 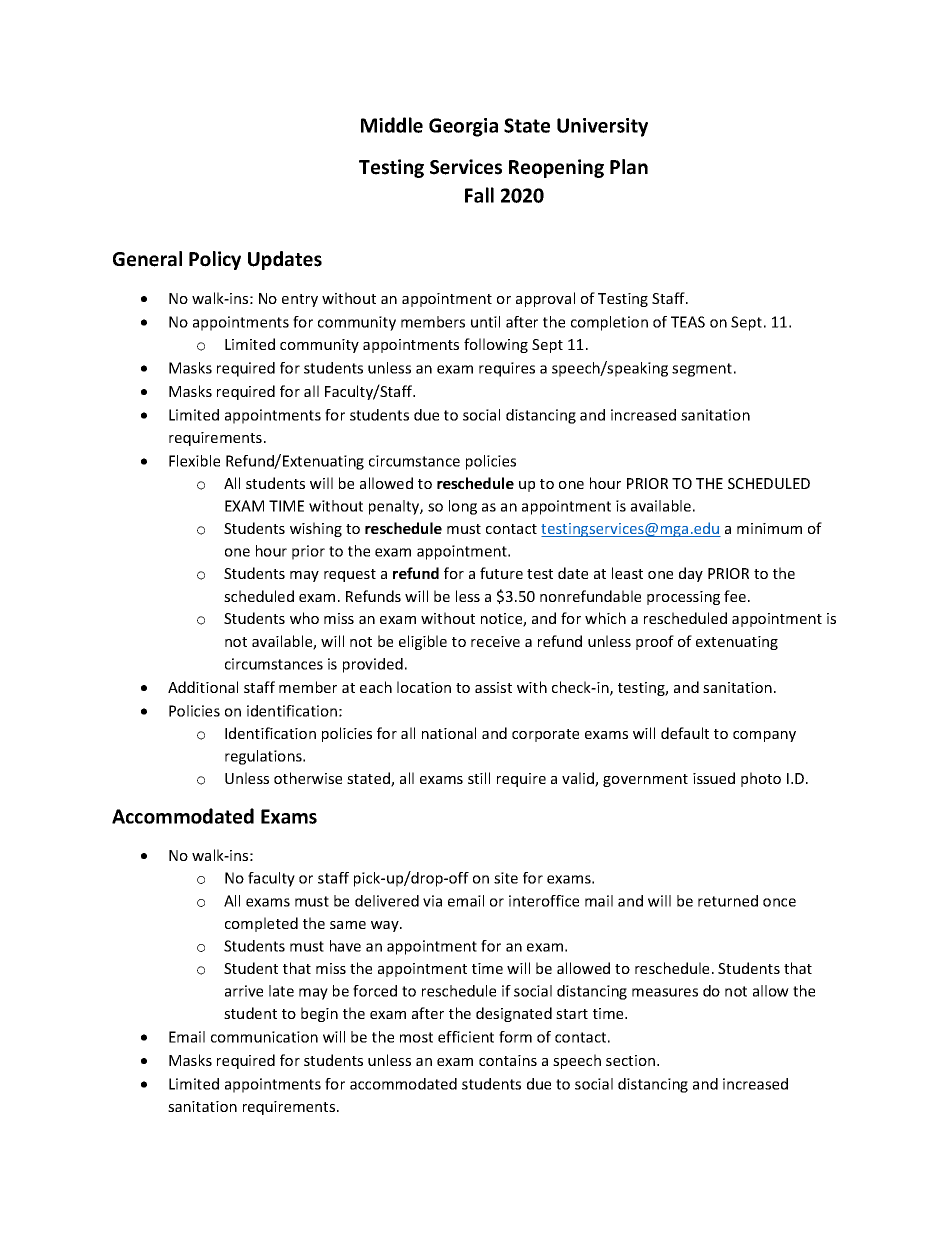 I want to click on processing, so click(x=683, y=598).
